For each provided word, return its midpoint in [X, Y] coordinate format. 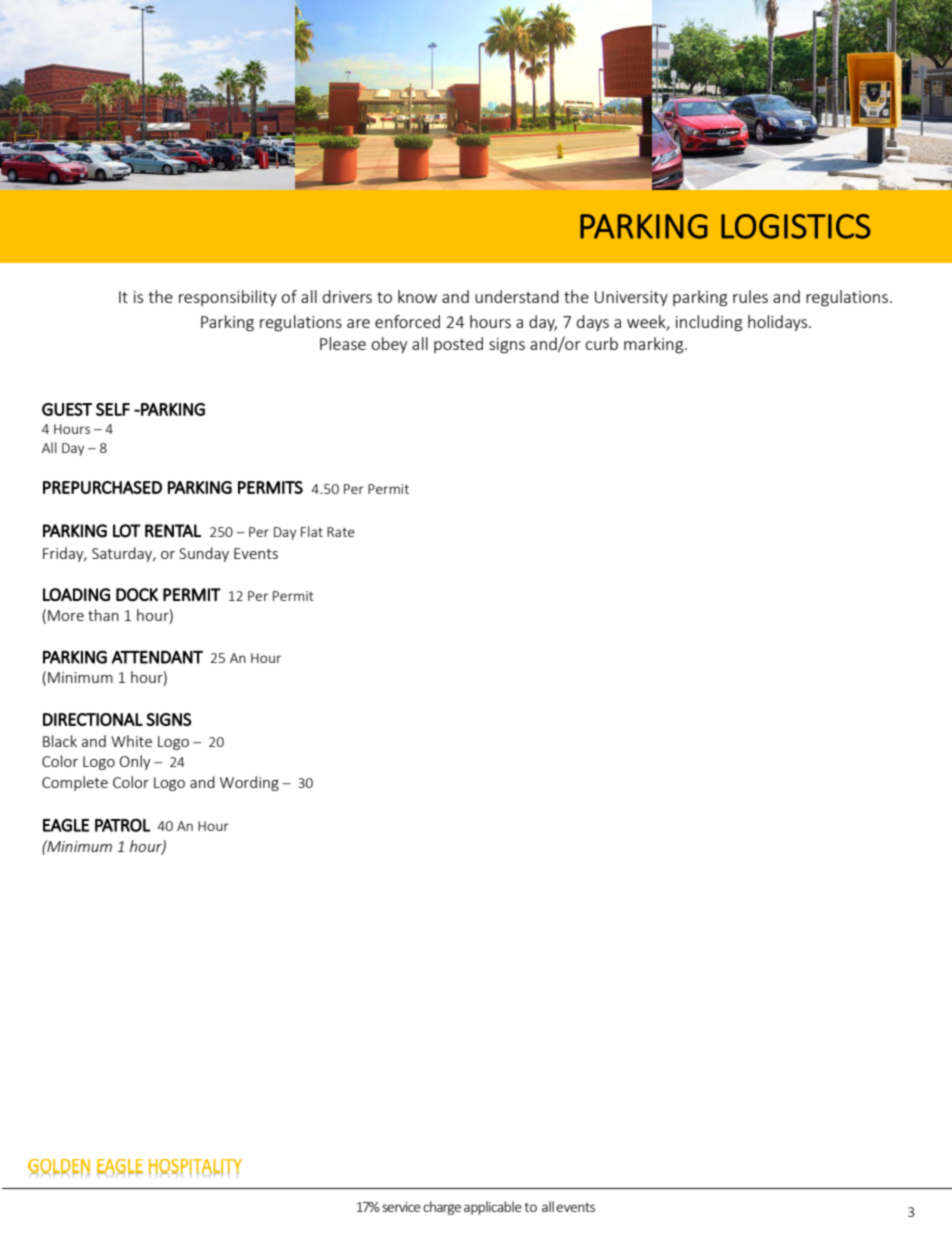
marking [655, 345]
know [417, 296]
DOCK [137, 594]
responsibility [228, 298]
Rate [341, 532]
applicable [493, 1208]
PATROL [123, 825]
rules [750, 296]
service [401, 1207]
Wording [249, 783]
